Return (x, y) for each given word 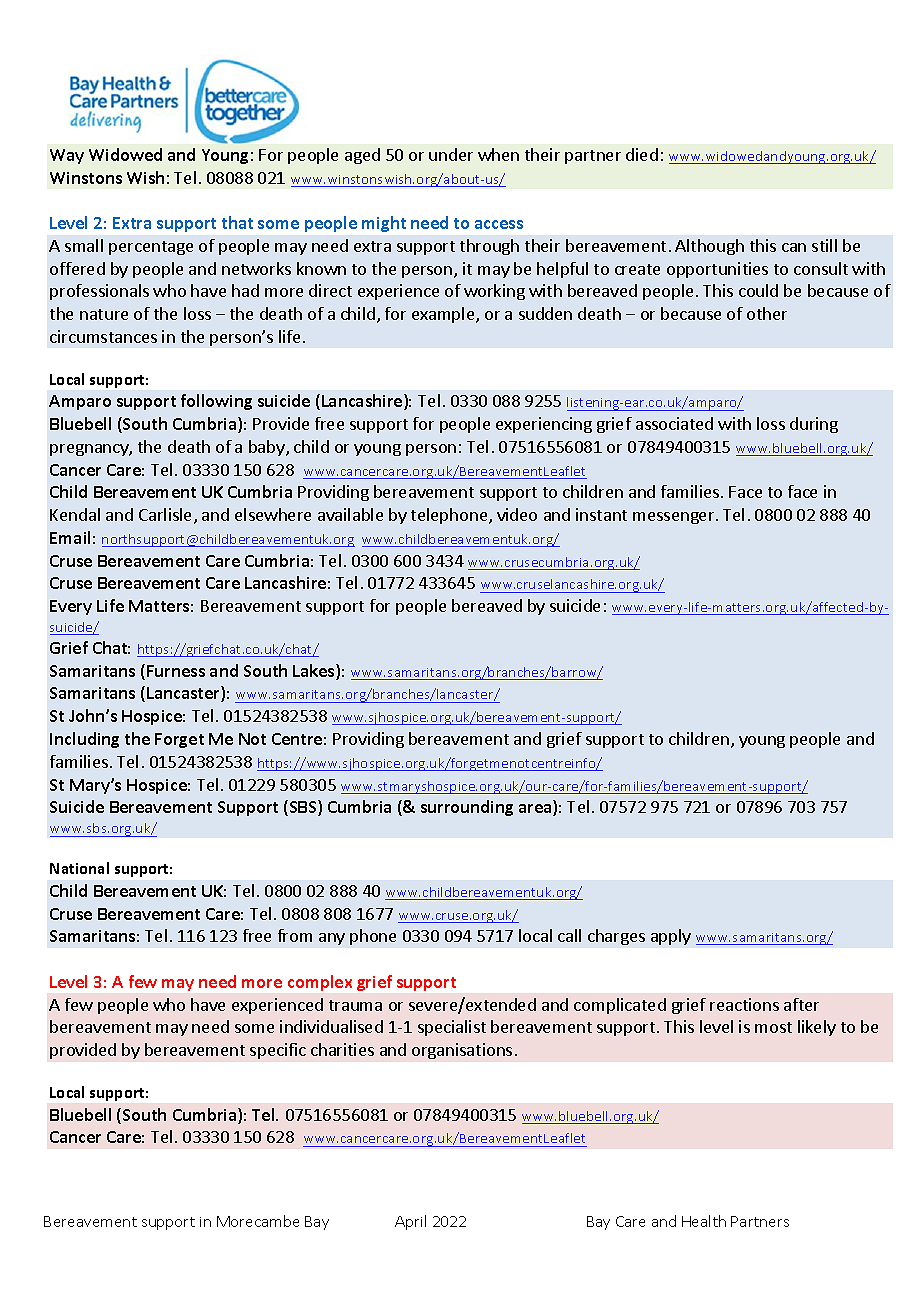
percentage (151, 248)
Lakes (315, 672)
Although (709, 247)
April (410, 1222)
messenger (675, 518)
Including (84, 740)
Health (704, 1221)
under (451, 154)
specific (278, 1051)
